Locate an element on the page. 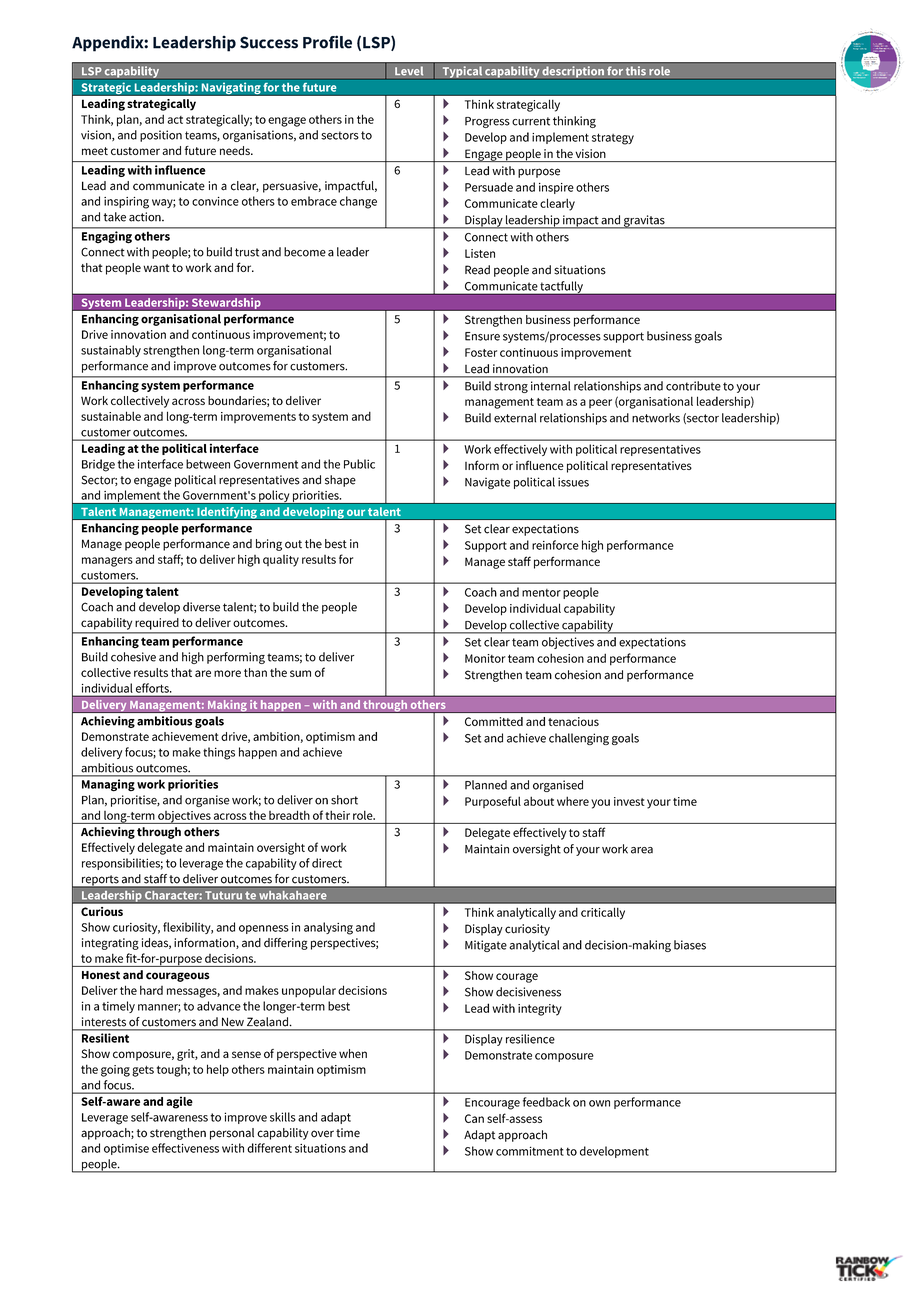 The height and width of the page is (1308, 924). agile is located at coordinates (179, 1102).
